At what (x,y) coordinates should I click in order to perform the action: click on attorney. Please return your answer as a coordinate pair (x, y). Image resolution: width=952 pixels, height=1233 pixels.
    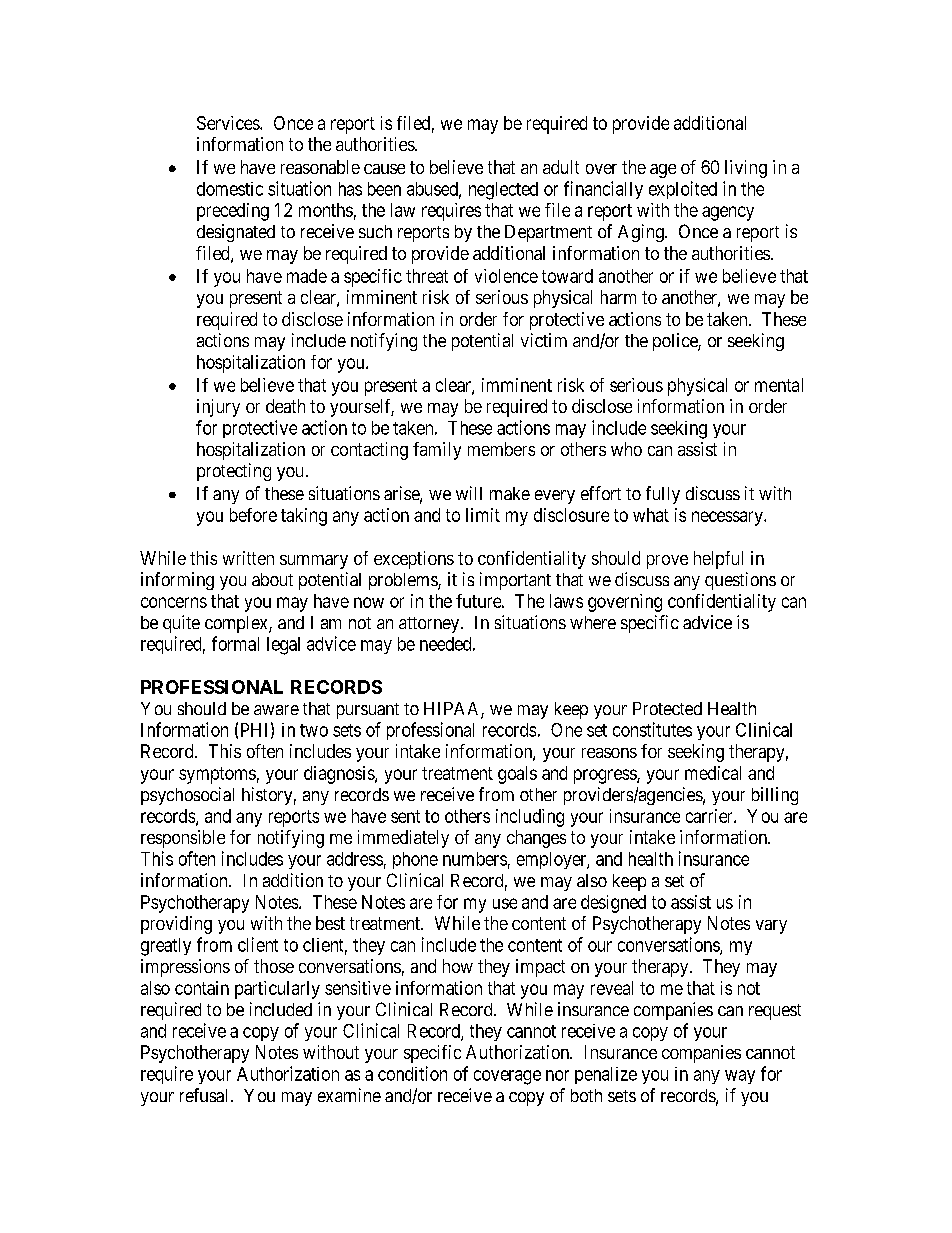
    Looking at the image, I should click on (430, 625).
